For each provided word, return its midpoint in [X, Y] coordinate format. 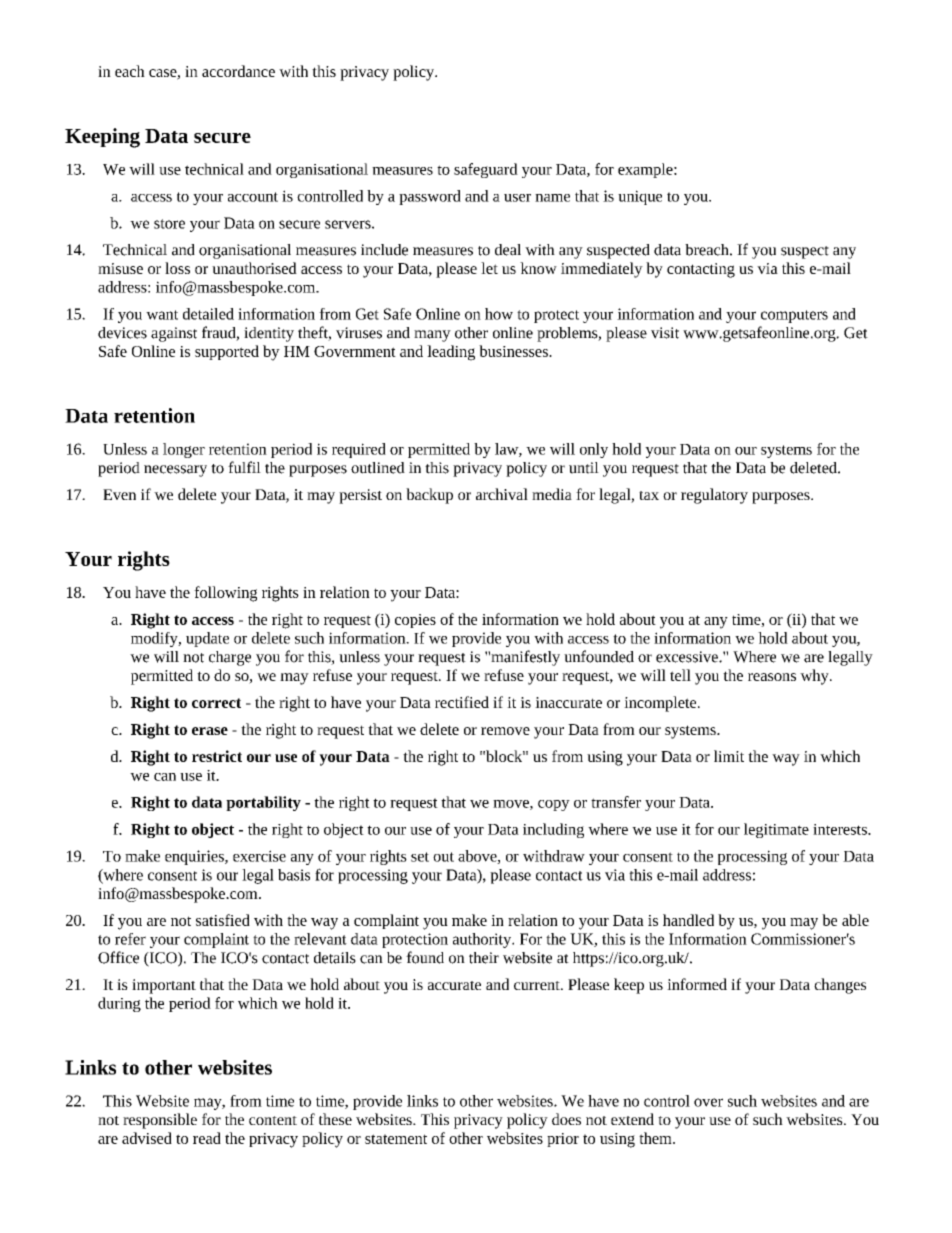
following [225, 594]
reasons [772, 677]
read [207, 1138]
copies [415, 621]
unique [640, 197]
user [517, 198]
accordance [238, 71]
